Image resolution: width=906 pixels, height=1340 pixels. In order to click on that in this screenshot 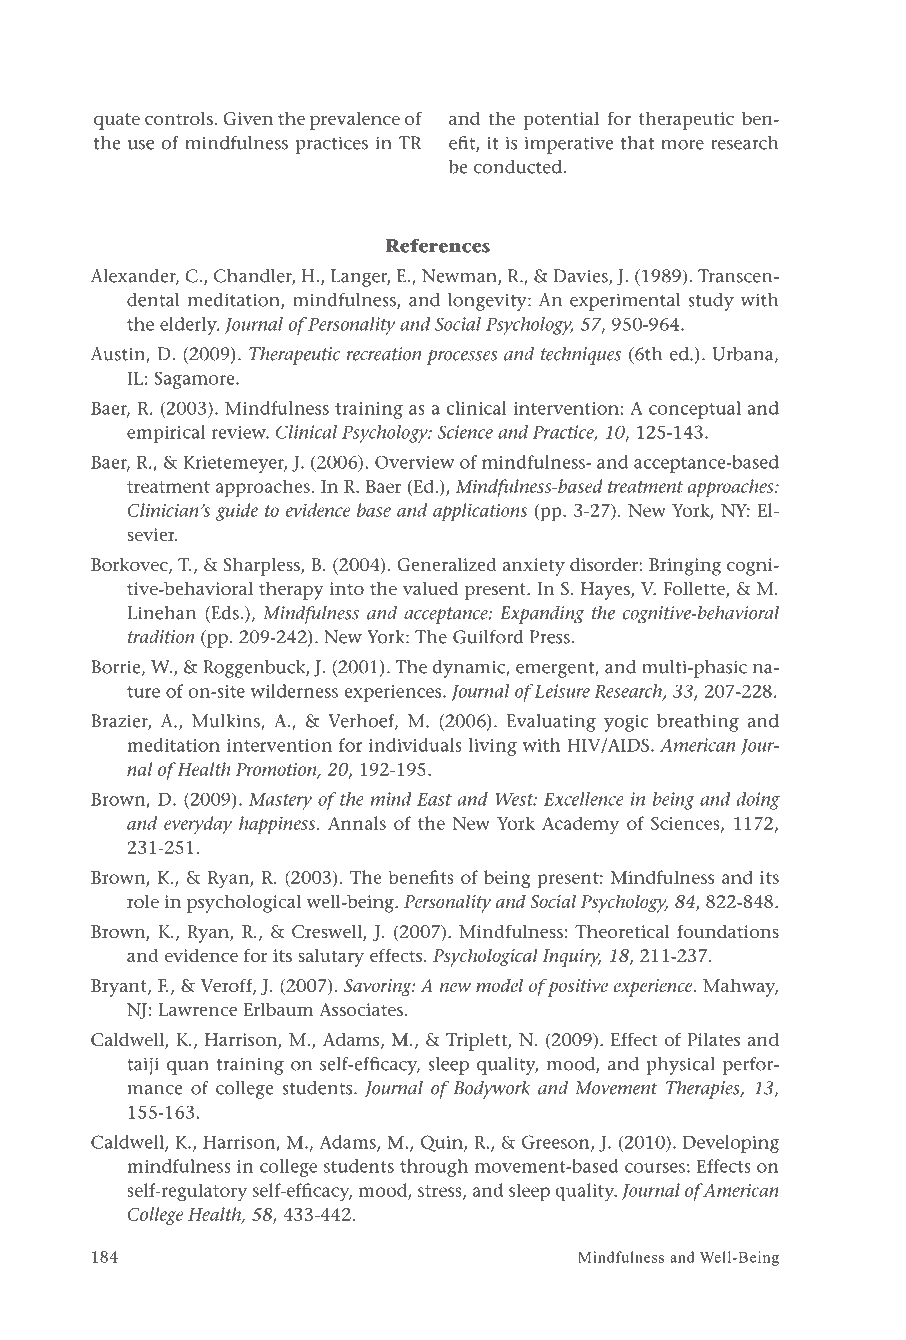, I will do `click(637, 143)`.
